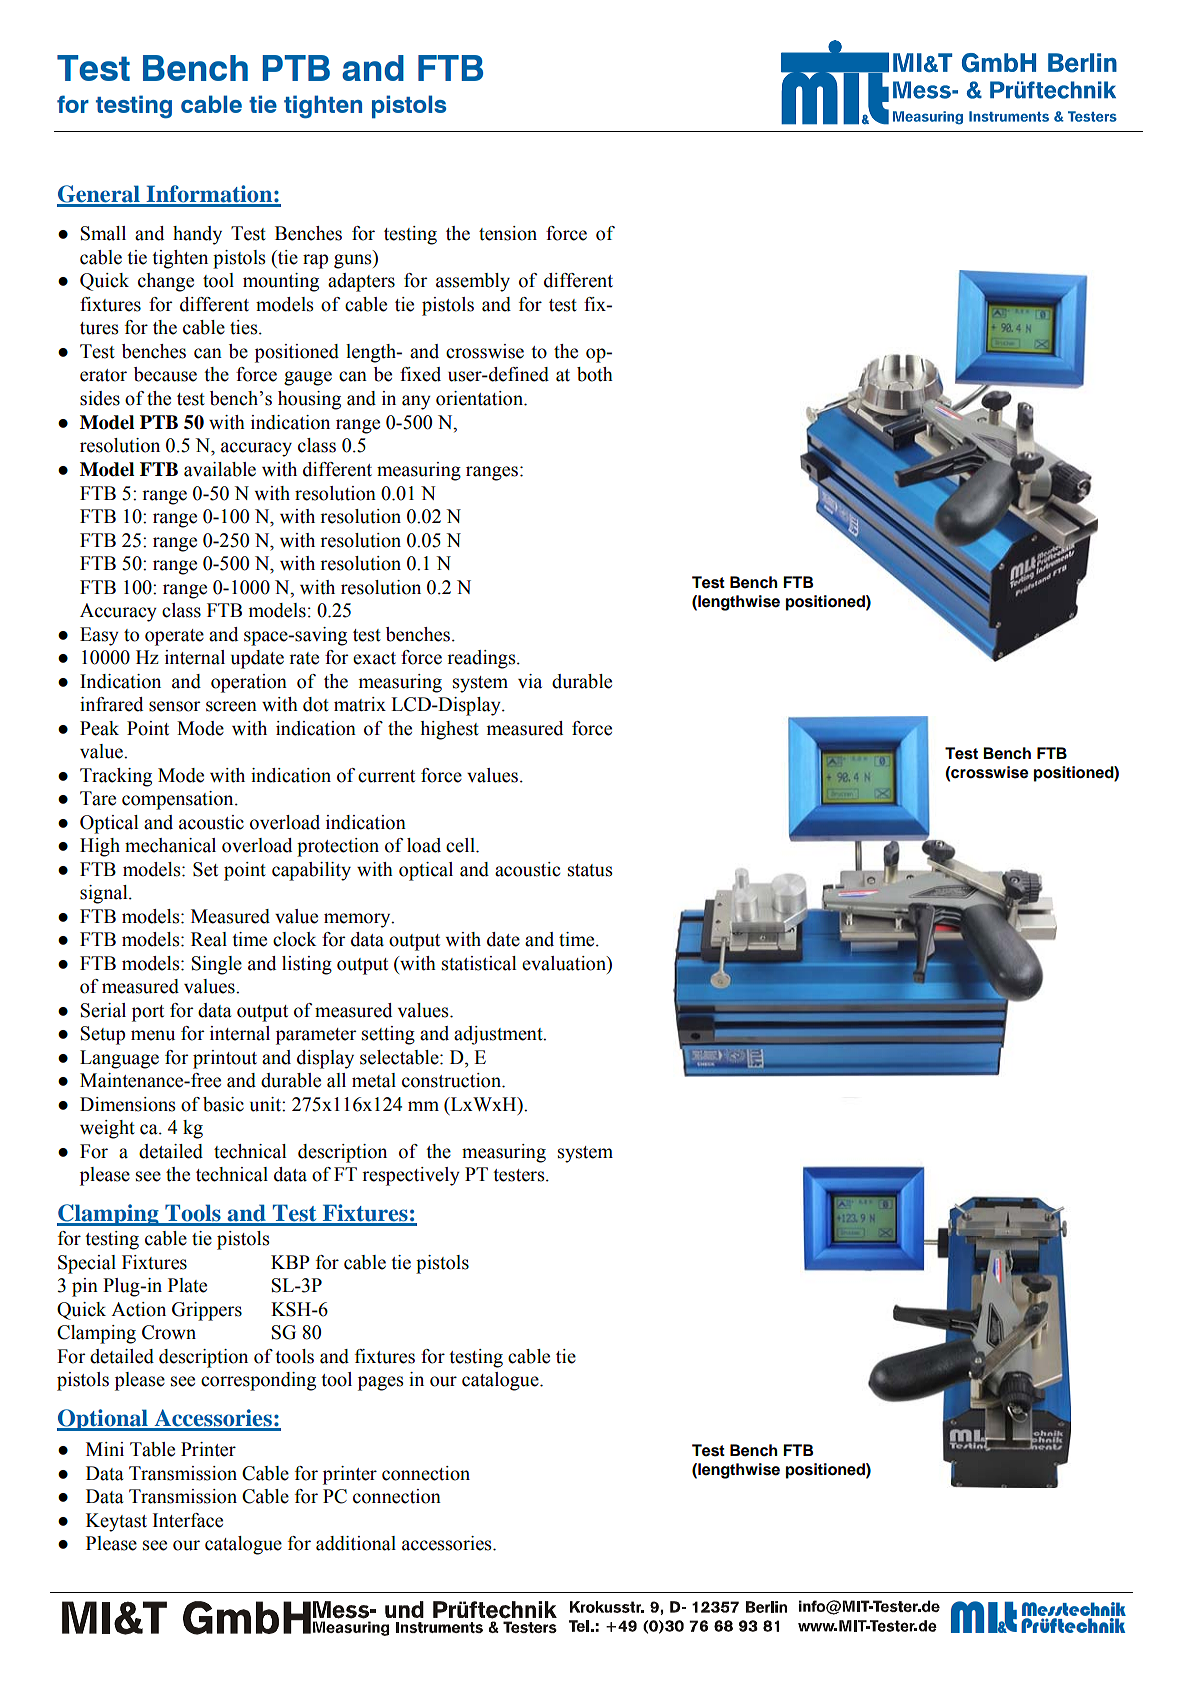 Image resolution: width=1196 pixels, height=1692 pixels. I want to click on mechanical, so click(170, 845).
